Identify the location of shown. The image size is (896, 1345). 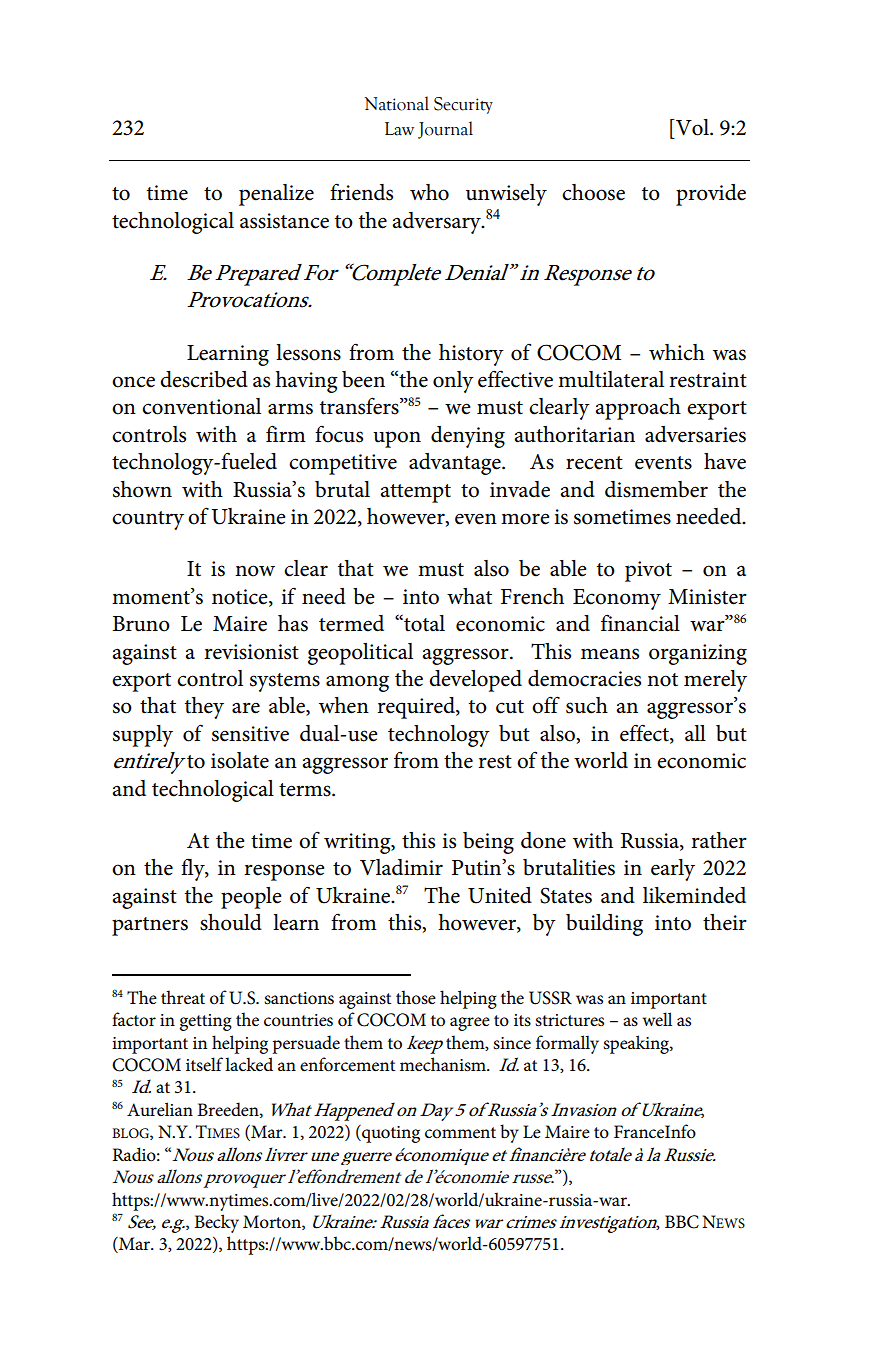
(142, 489).
